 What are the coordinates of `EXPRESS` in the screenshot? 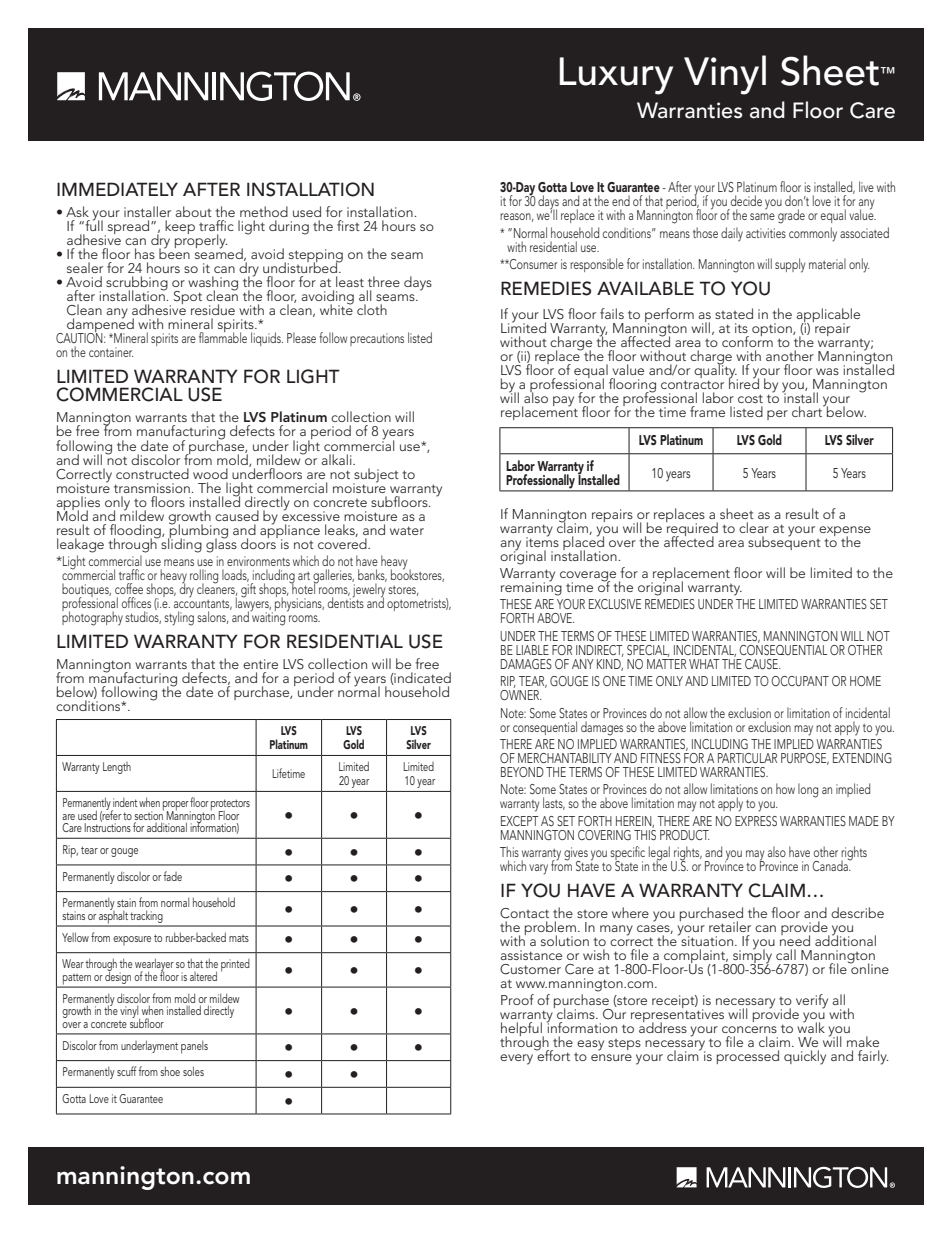 It's located at (756, 821).
